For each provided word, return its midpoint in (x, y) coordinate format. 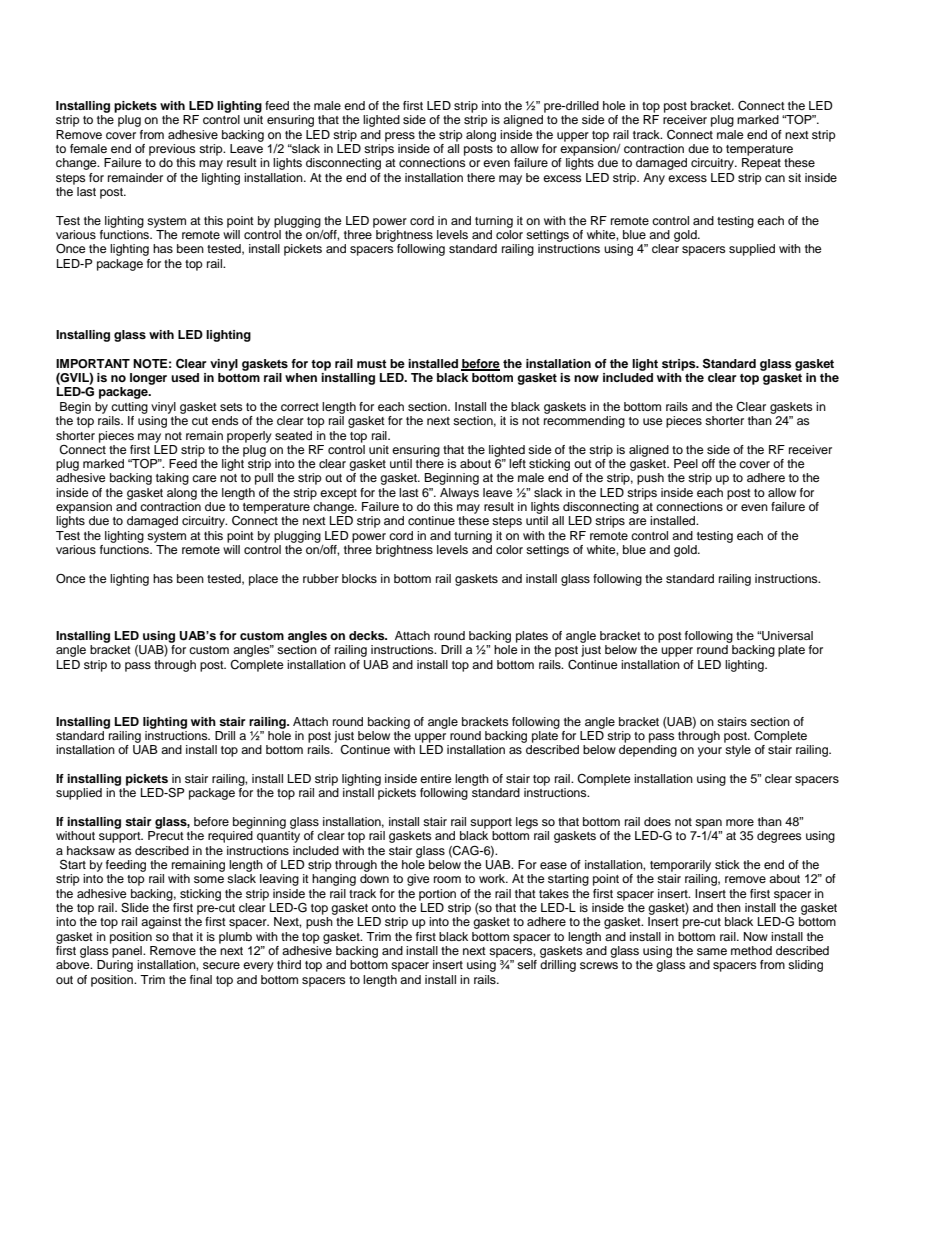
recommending (584, 422)
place (263, 580)
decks (368, 635)
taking (172, 479)
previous (172, 150)
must (372, 364)
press (400, 137)
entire (436, 778)
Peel (686, 463)
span (708, 824)
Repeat (761, 164)
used (185, 377)
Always (459, 494)
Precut (166, 835)
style (738, 751)
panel (128, 952)
